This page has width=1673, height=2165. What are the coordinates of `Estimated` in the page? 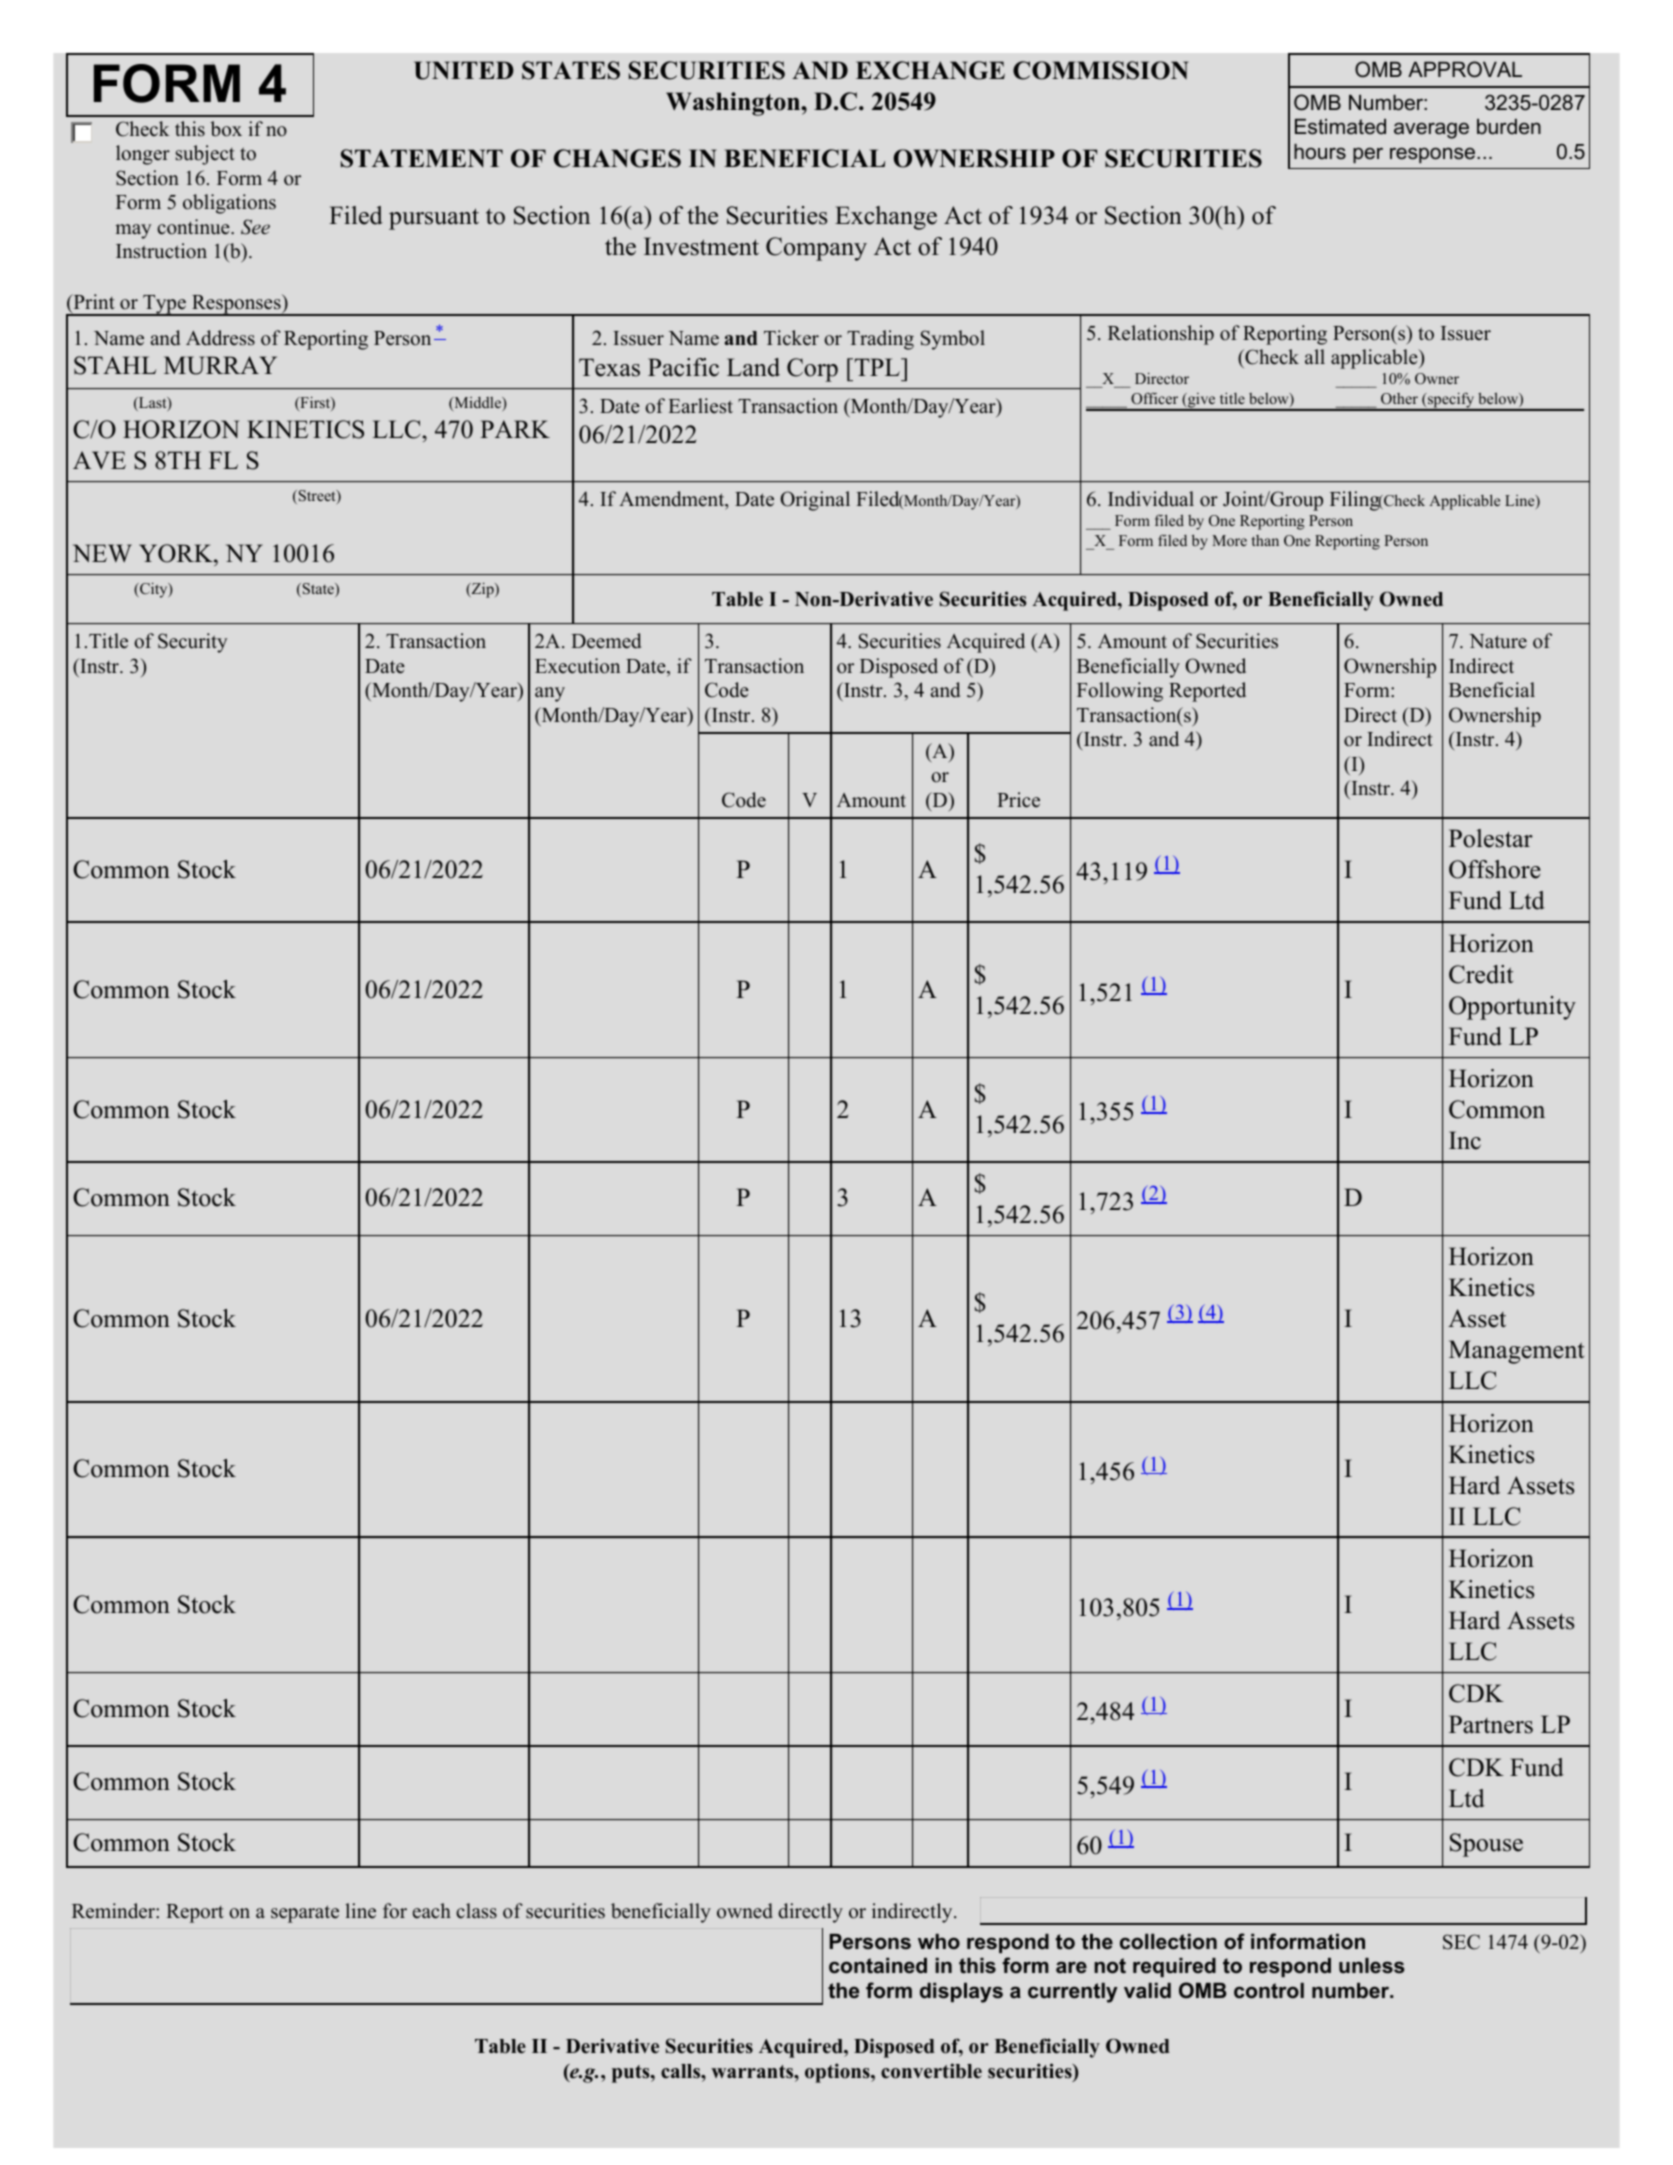 It's located at (1340, 127).
